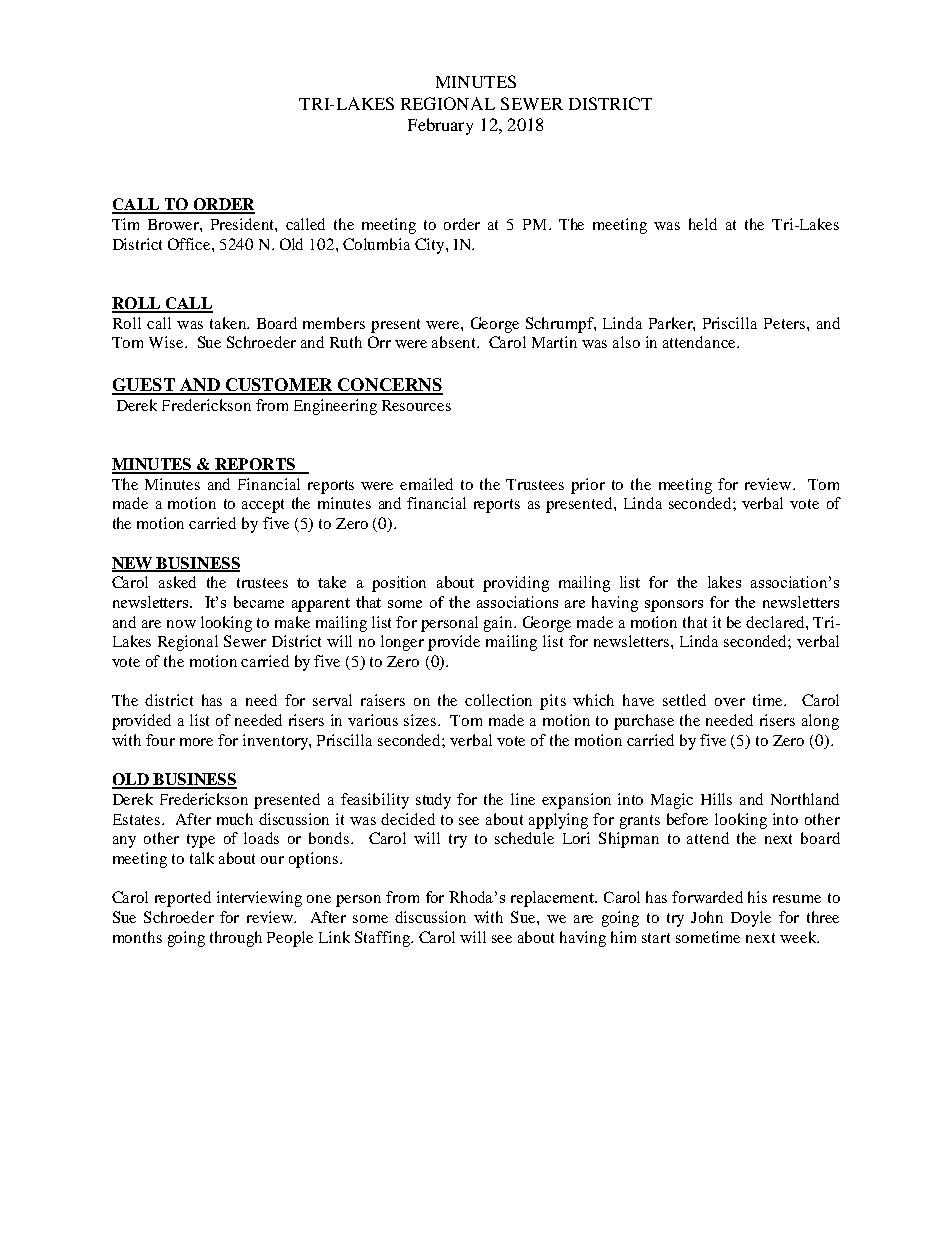 Image resolution: width=952 pixels, height=1233 pixels. Describe the element at coordinates (499, 624) in the document. I see `gain` at that location.
